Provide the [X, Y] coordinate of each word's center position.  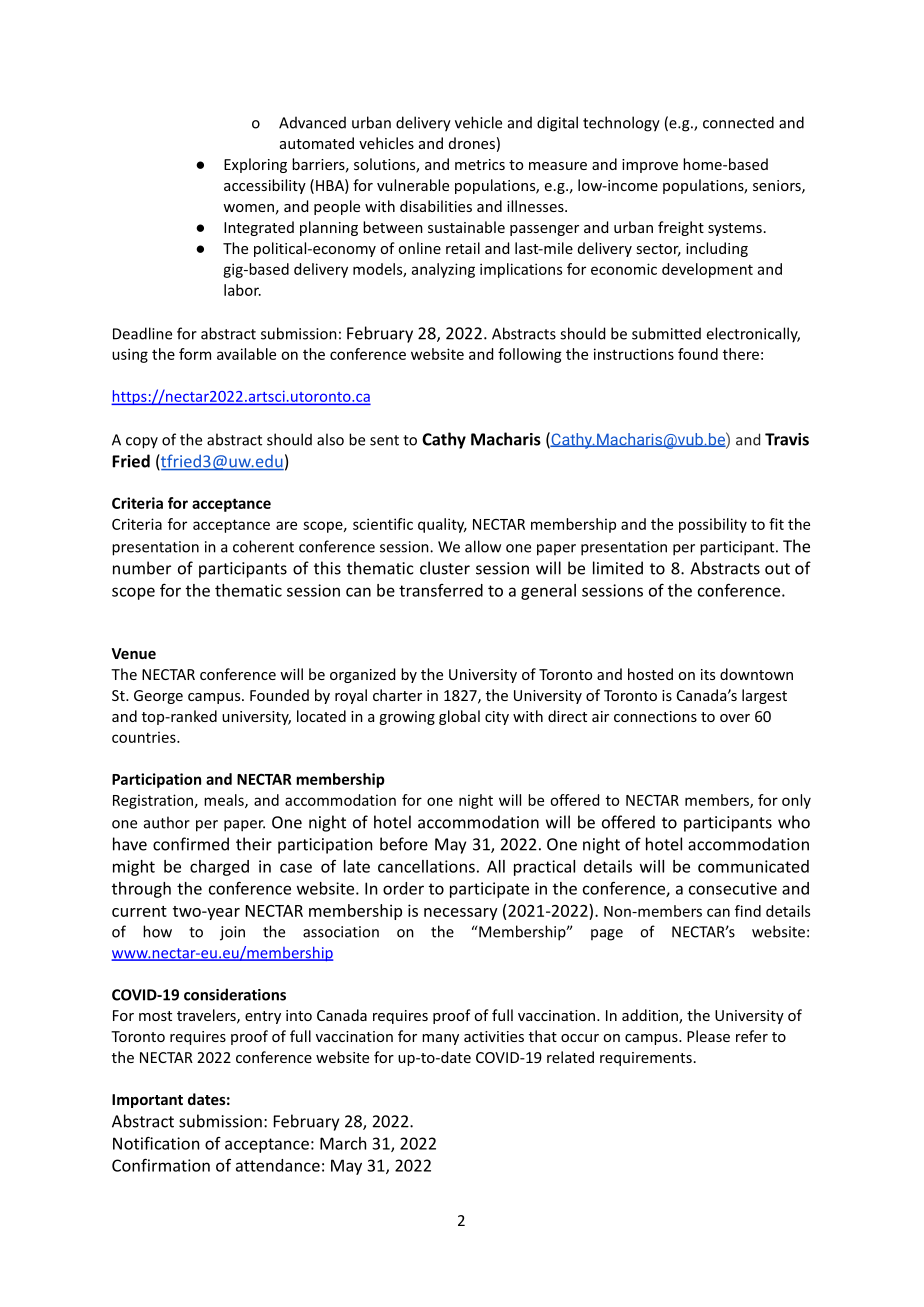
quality [442, 525]
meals [225, 801]
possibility [713, 525]
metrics [480, 164]
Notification [156, 1143]
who [794, 822]
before [404, 844]
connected [738, 122]
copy [142, 443]
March [343, 1143]
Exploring [255, 165]
